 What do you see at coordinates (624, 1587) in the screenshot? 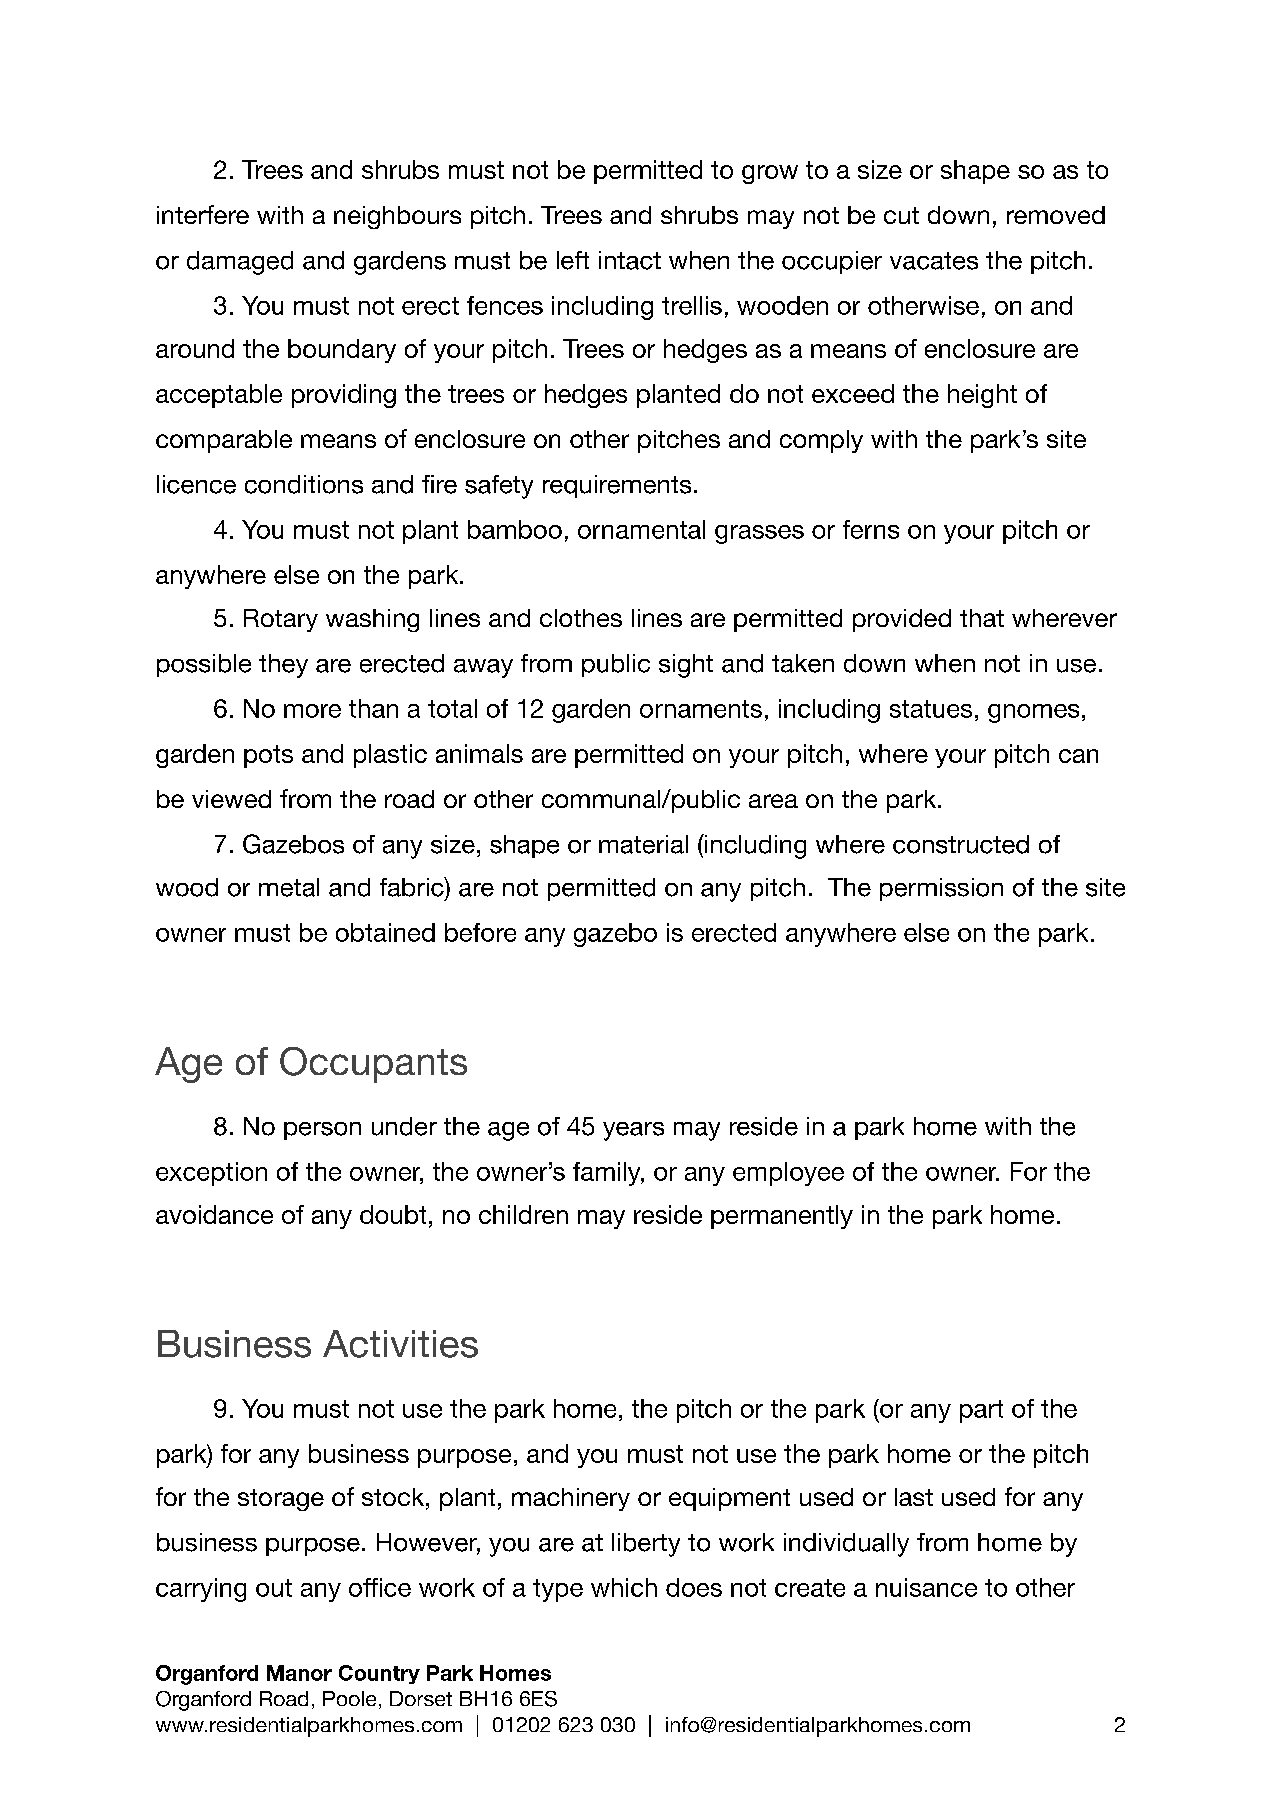
I see `which` at bounding box center [624, 1587].
